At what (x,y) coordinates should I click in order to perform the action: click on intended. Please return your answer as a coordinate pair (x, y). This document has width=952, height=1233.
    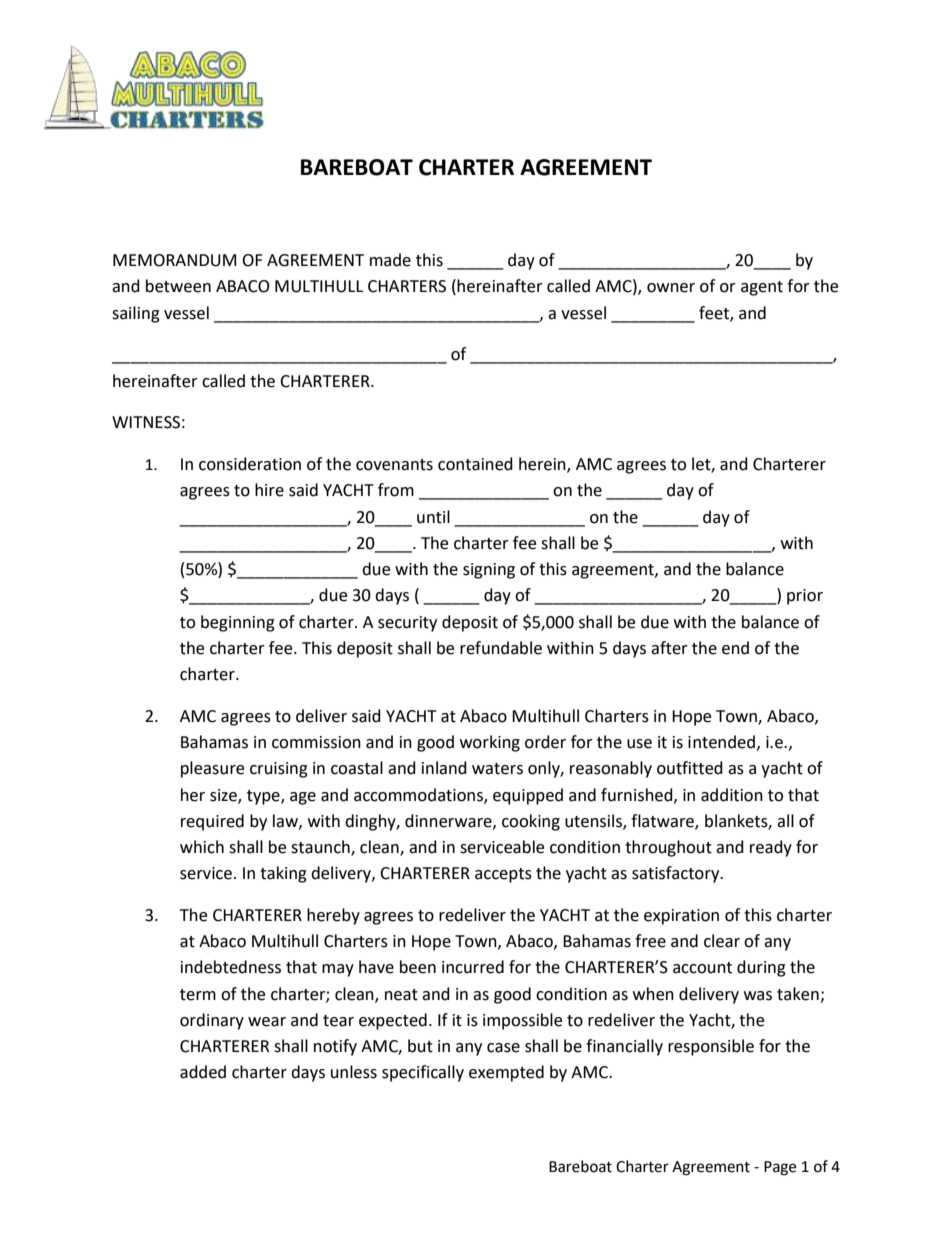
    Looking at the image, I should click on (721, 742).
